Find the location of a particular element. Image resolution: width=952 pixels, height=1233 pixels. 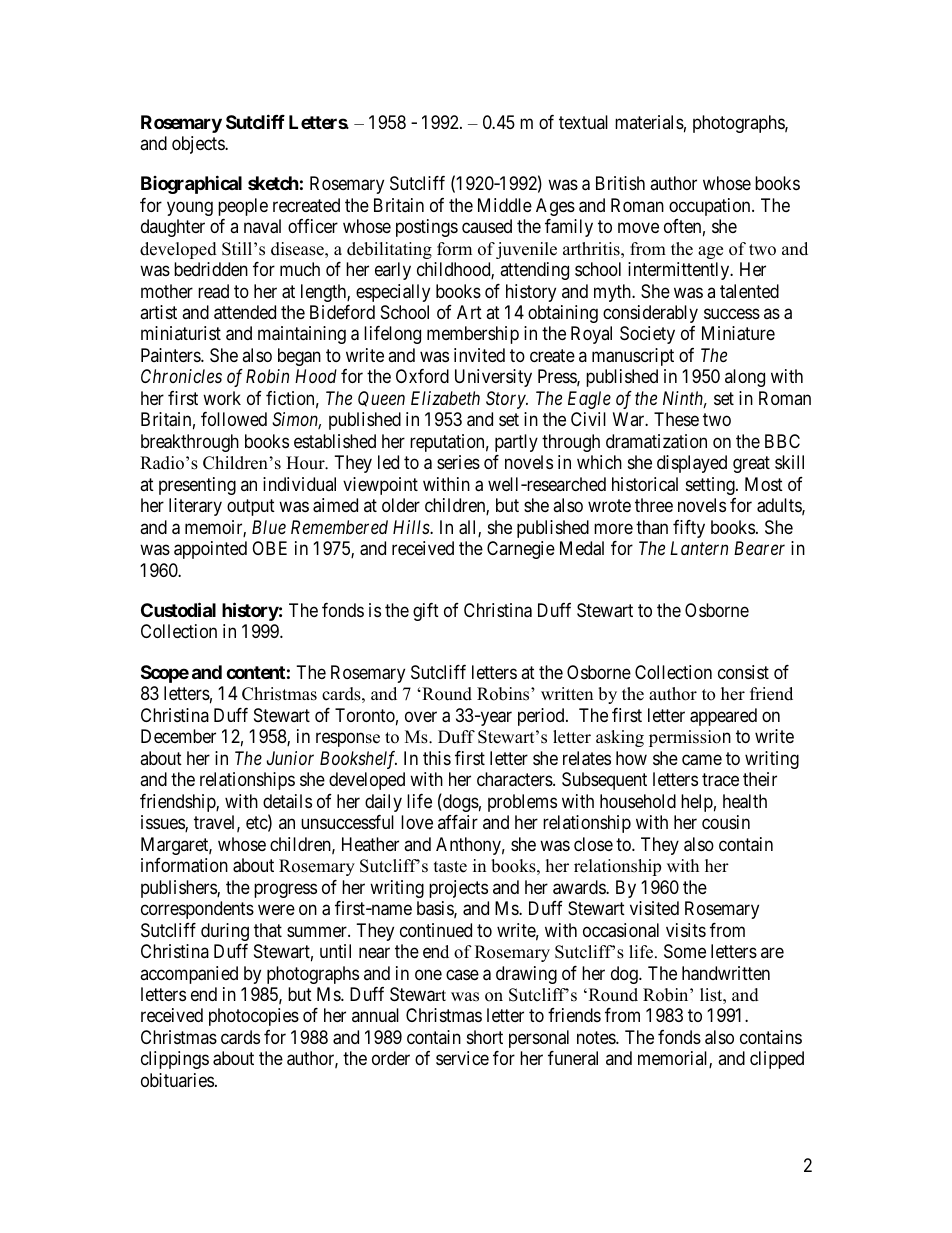

followed is located at coordinates (234, 419).
